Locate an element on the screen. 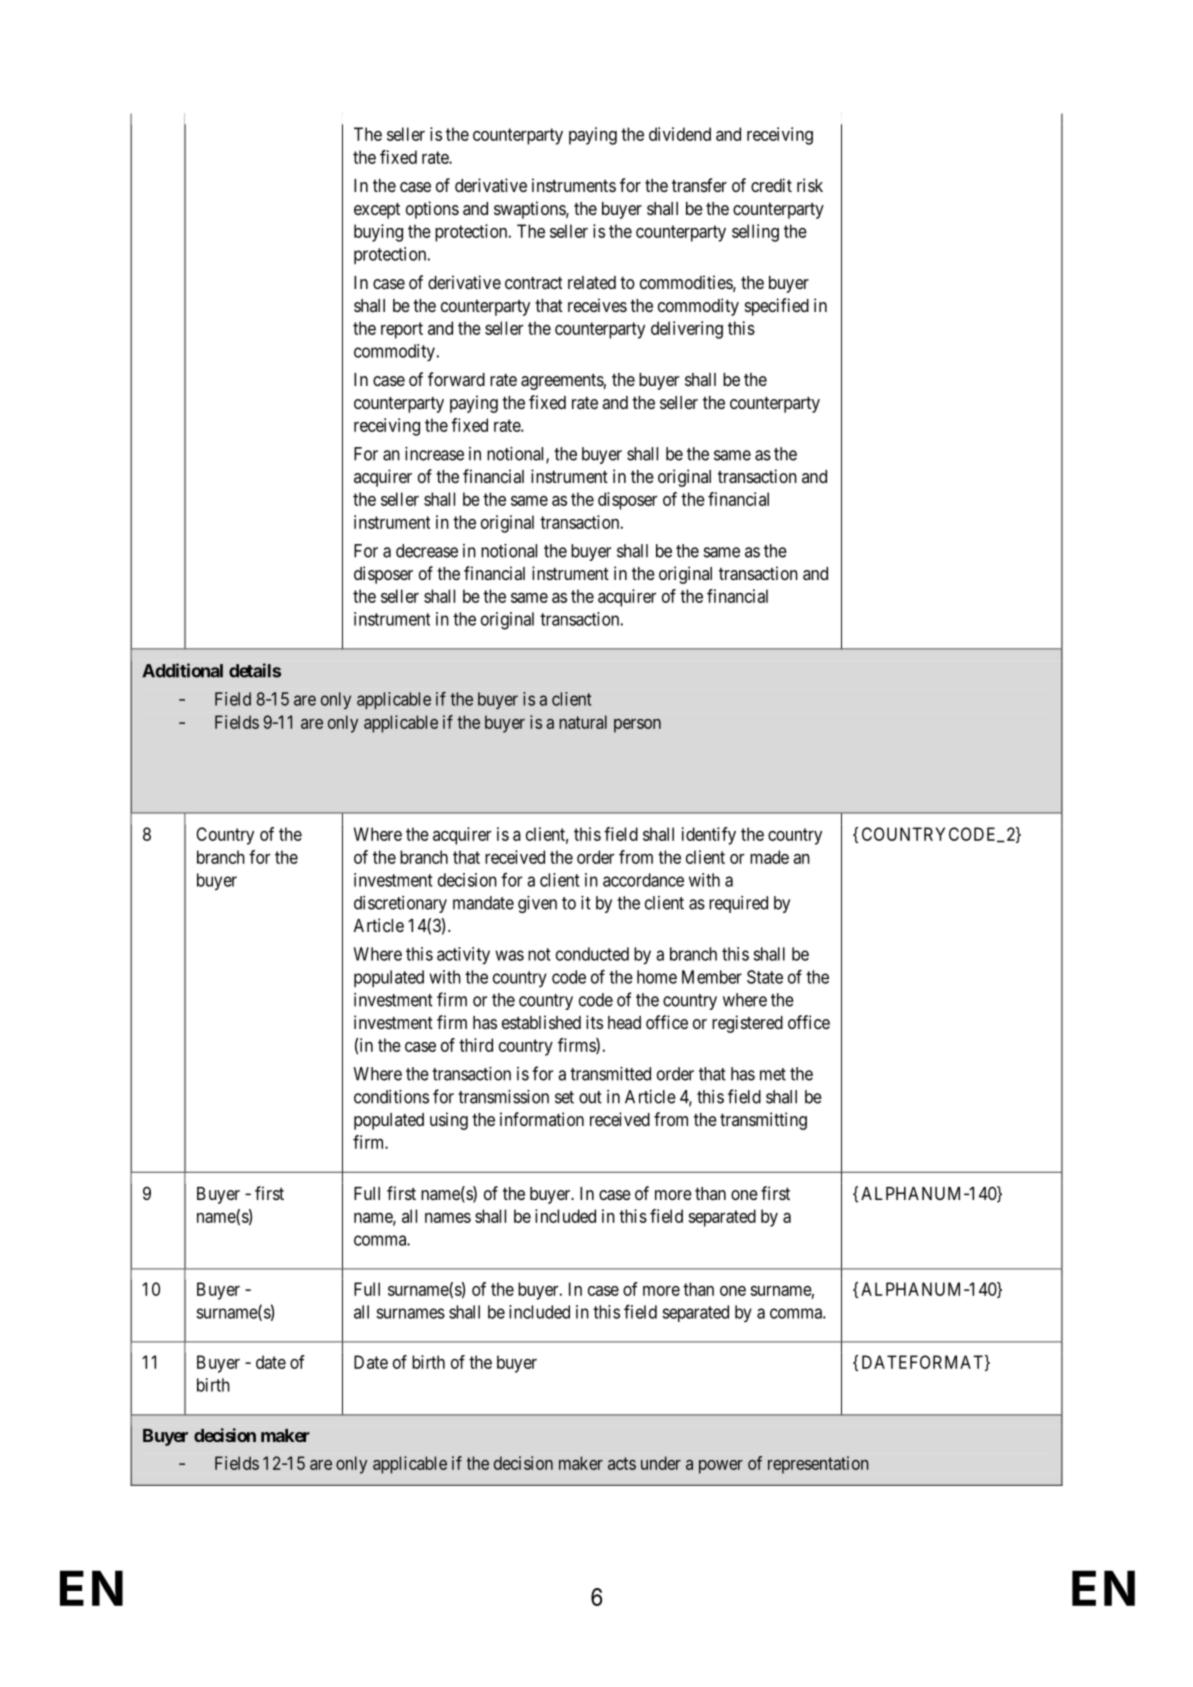 This screenshot has width=1193, height=1687. options is located at coordinates (432, 210).
